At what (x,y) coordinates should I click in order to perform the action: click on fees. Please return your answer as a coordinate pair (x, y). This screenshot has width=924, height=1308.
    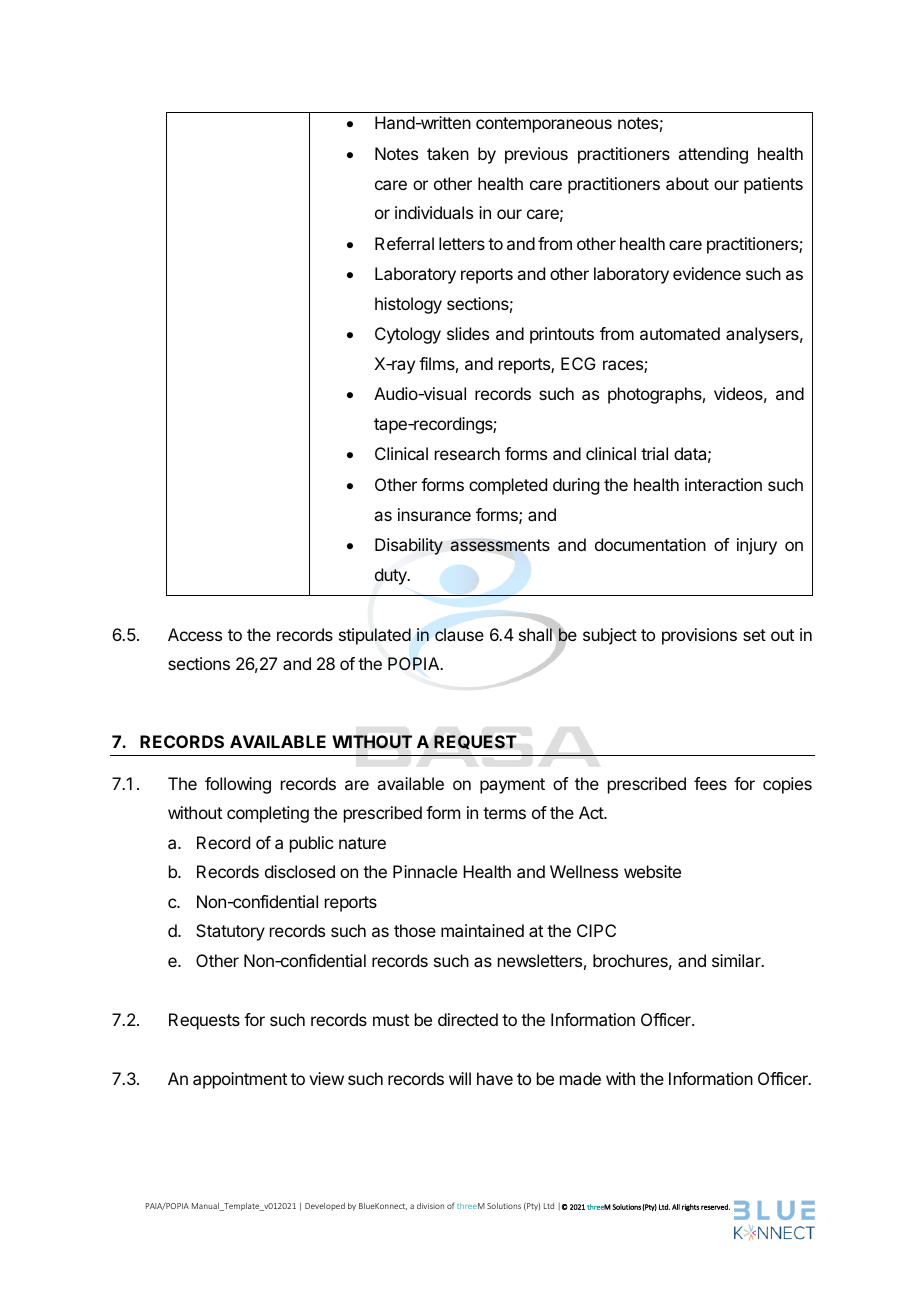
    Looking at the image, I should click on (710, 783).
